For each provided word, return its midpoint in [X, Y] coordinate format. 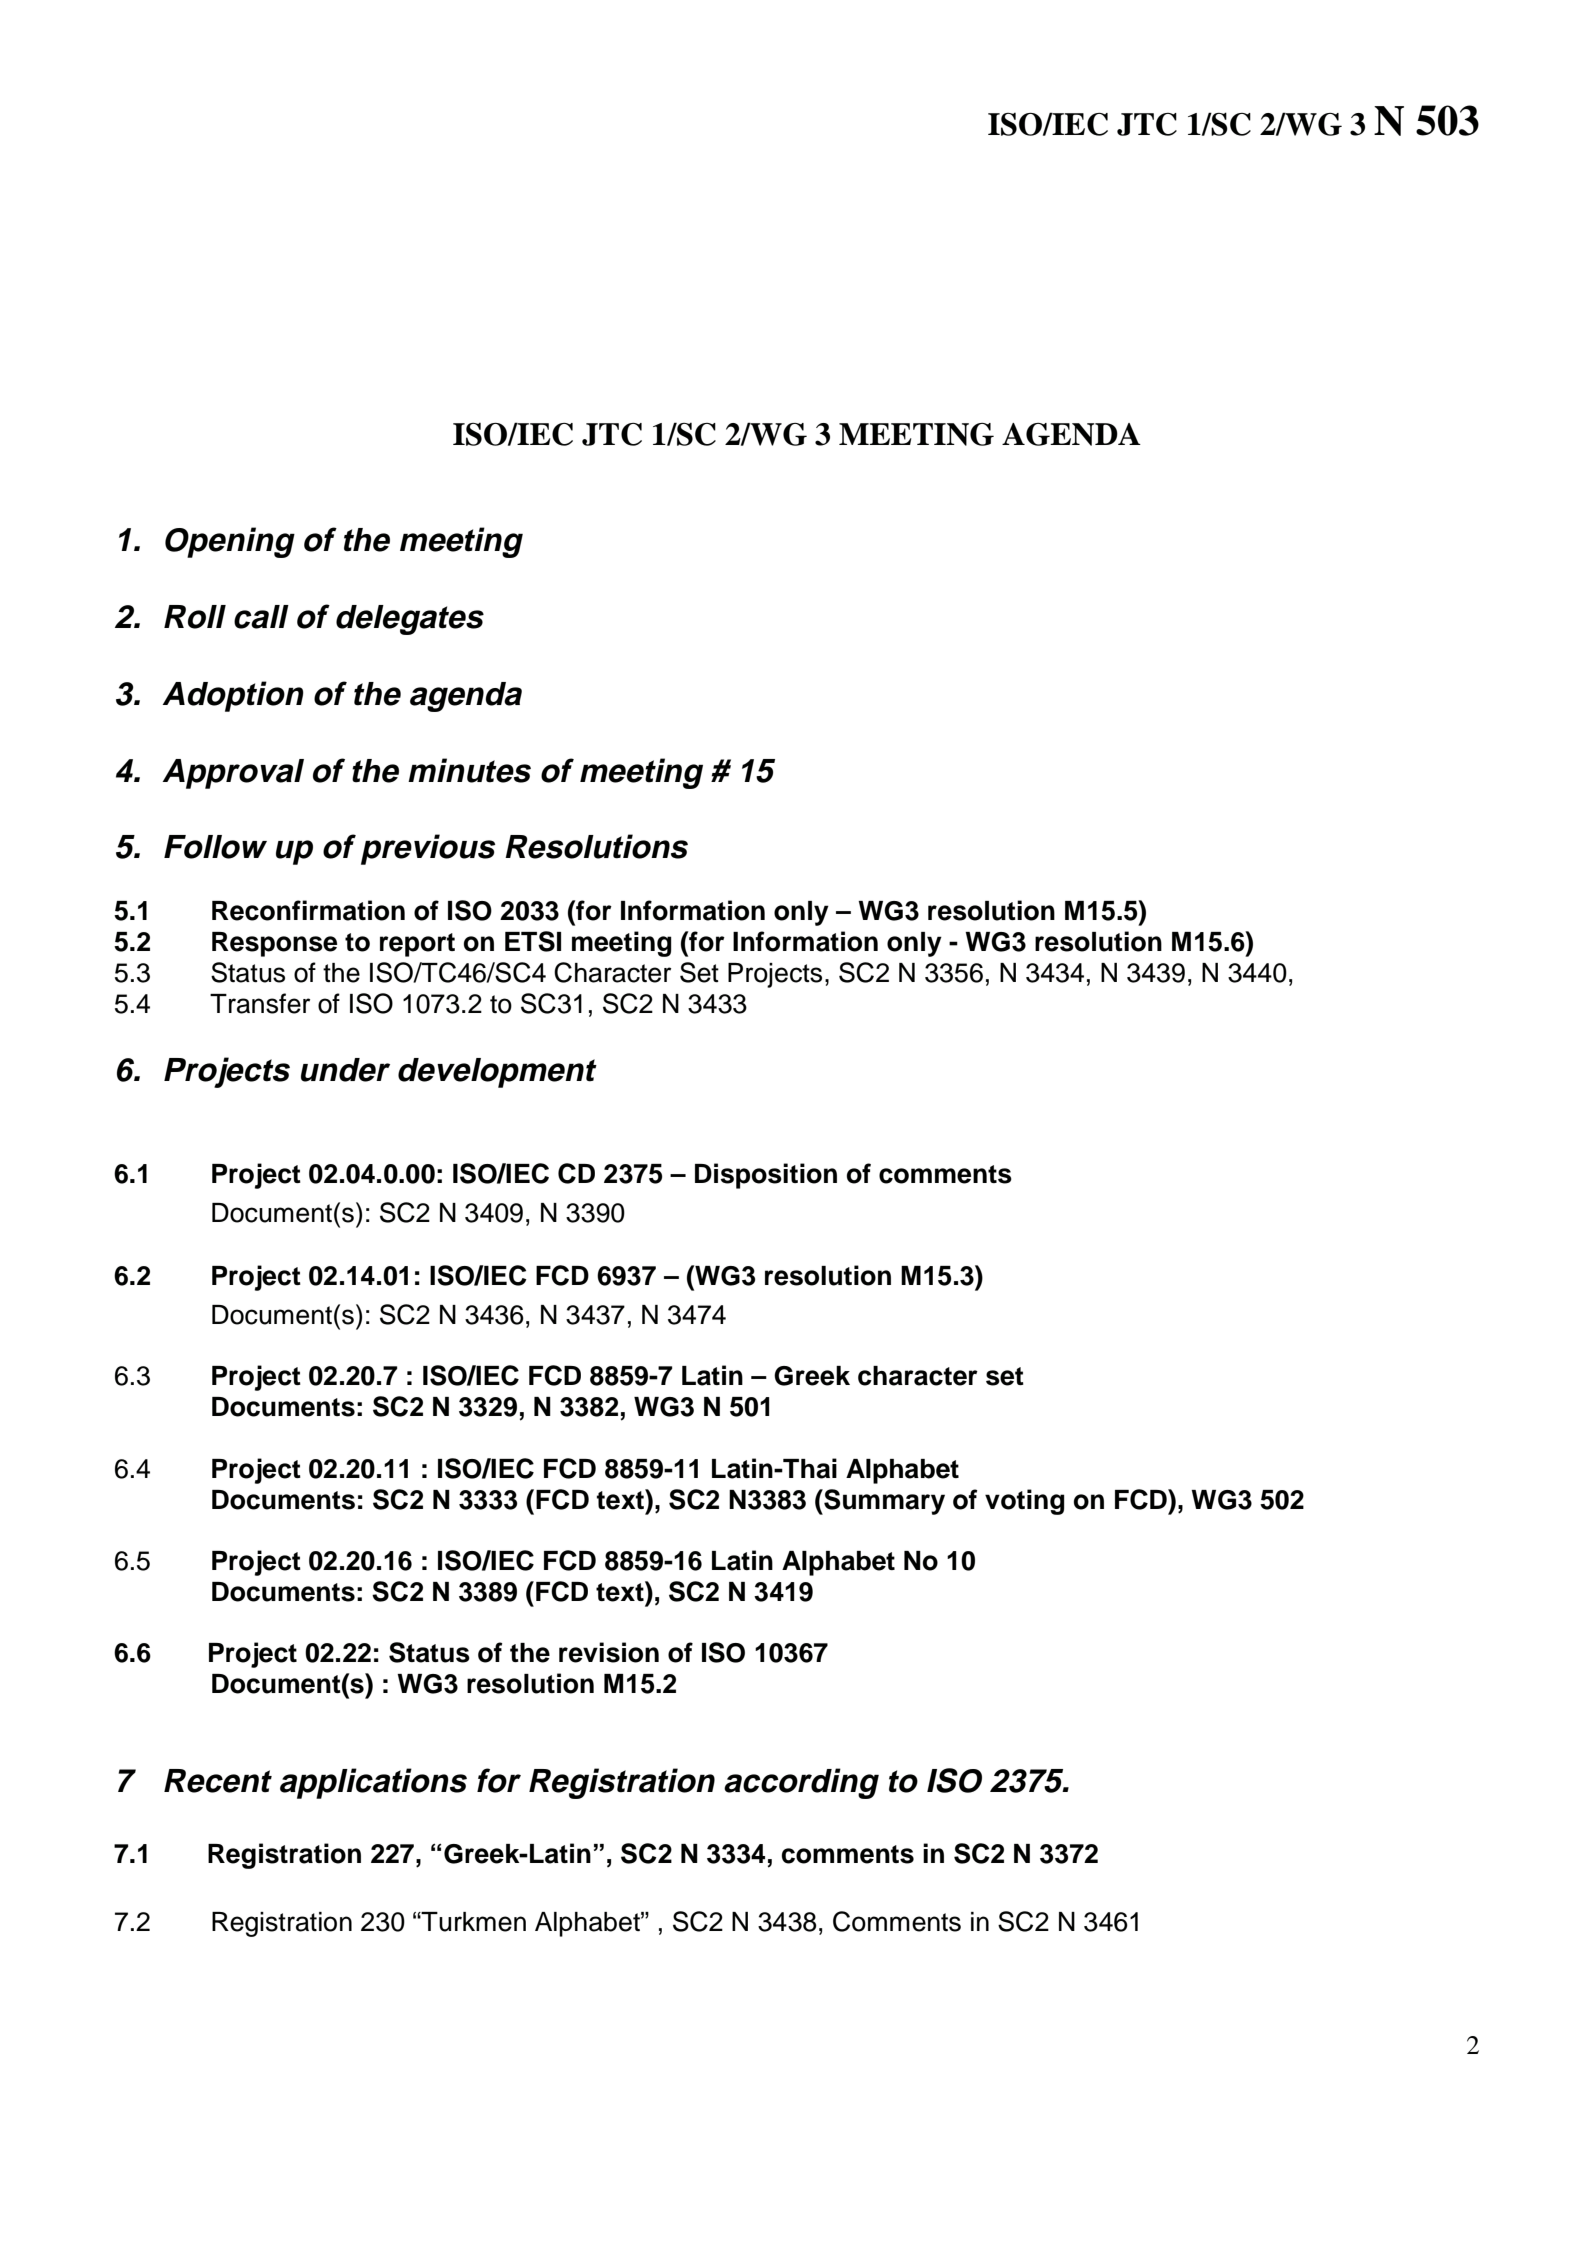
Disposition [766, 1176]
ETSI [533, 941]
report [417, 945]
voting [1025, 1502]
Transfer [260, 1003]
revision [609, 1652]
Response [274, 944]
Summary [883, 1502]
